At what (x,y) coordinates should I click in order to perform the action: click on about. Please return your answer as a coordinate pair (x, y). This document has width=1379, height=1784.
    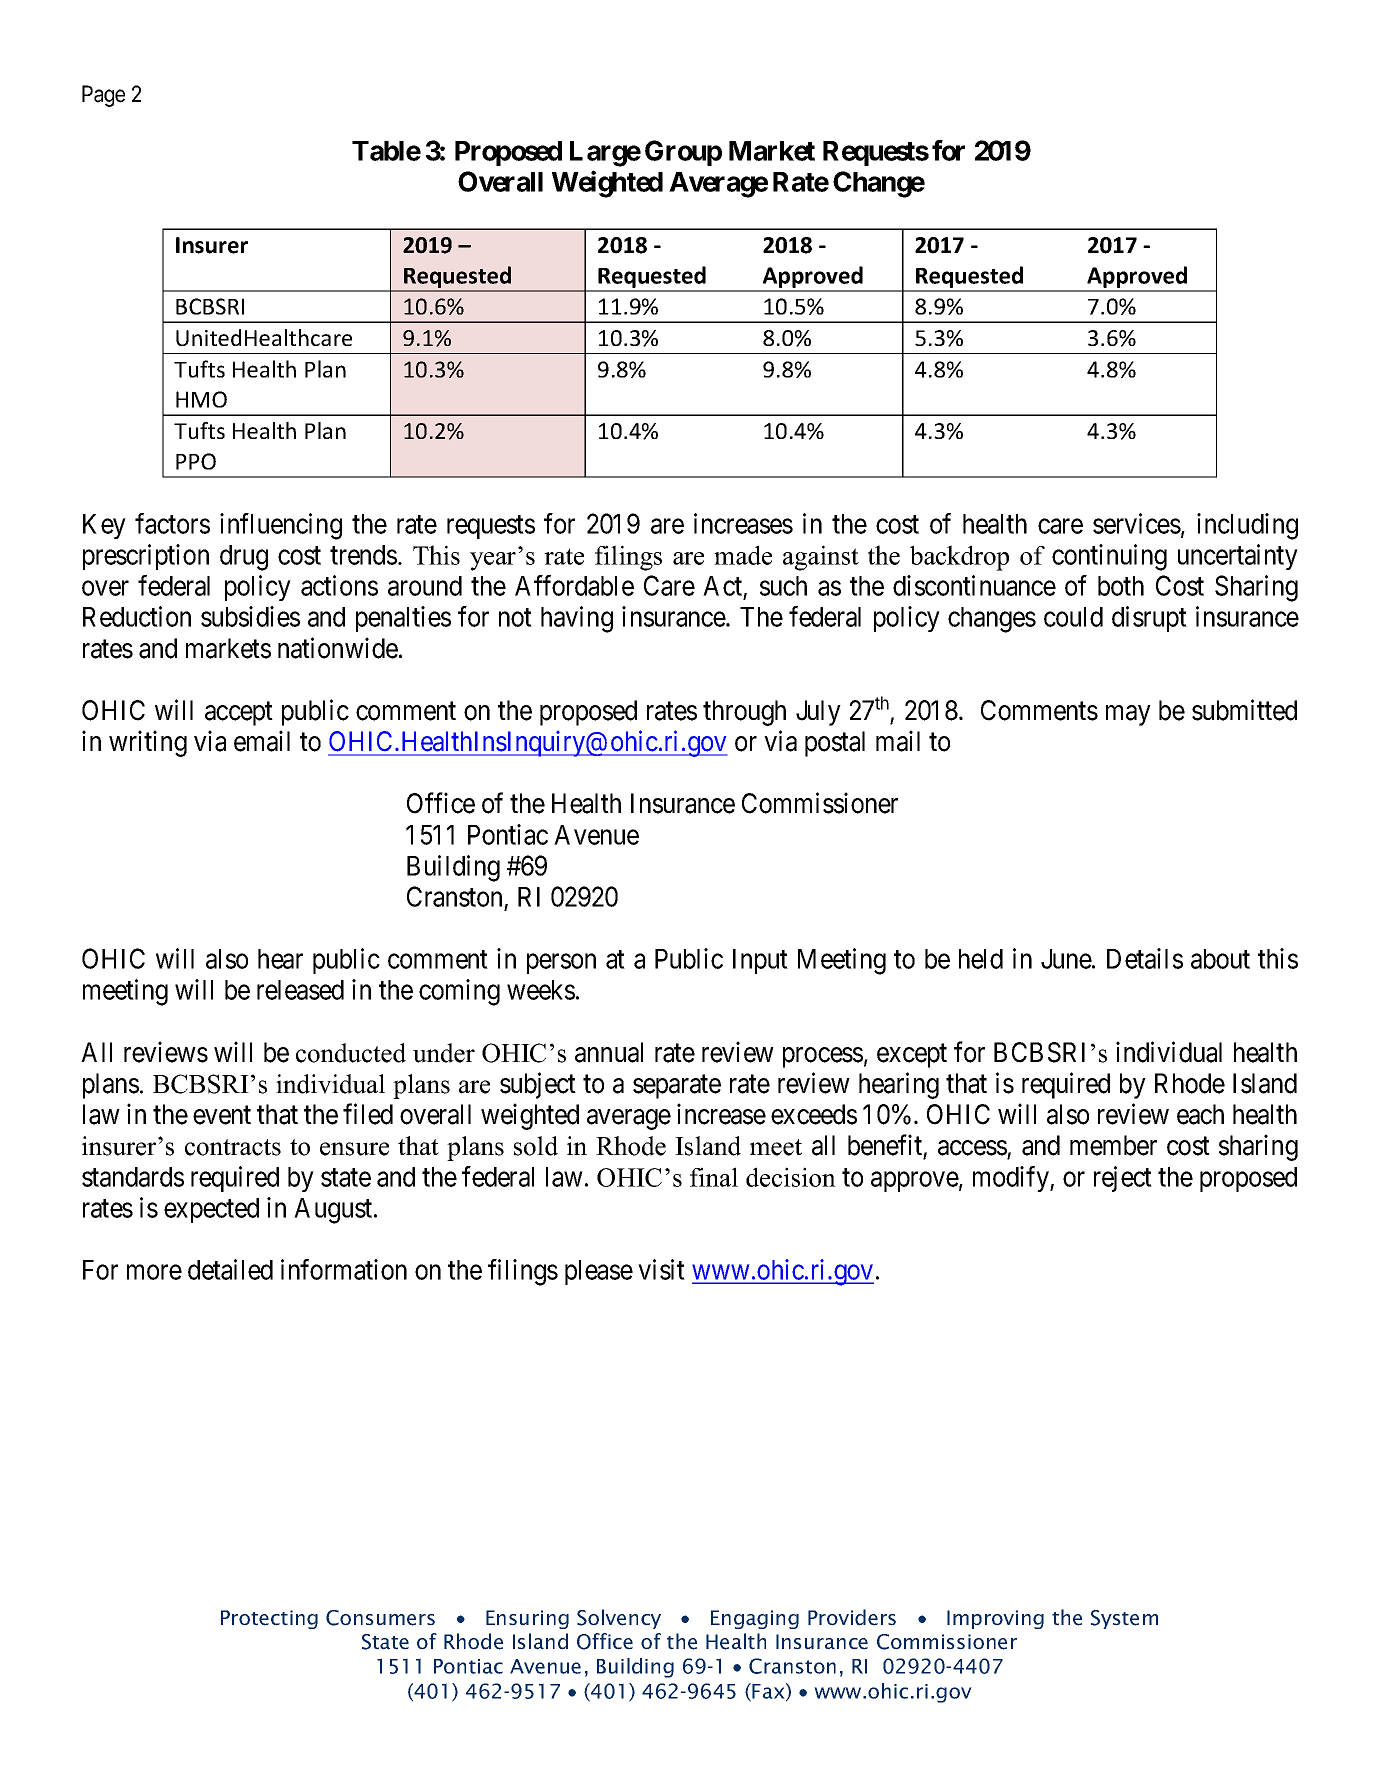
    Looking at the image, I should click on (1220, 959).
